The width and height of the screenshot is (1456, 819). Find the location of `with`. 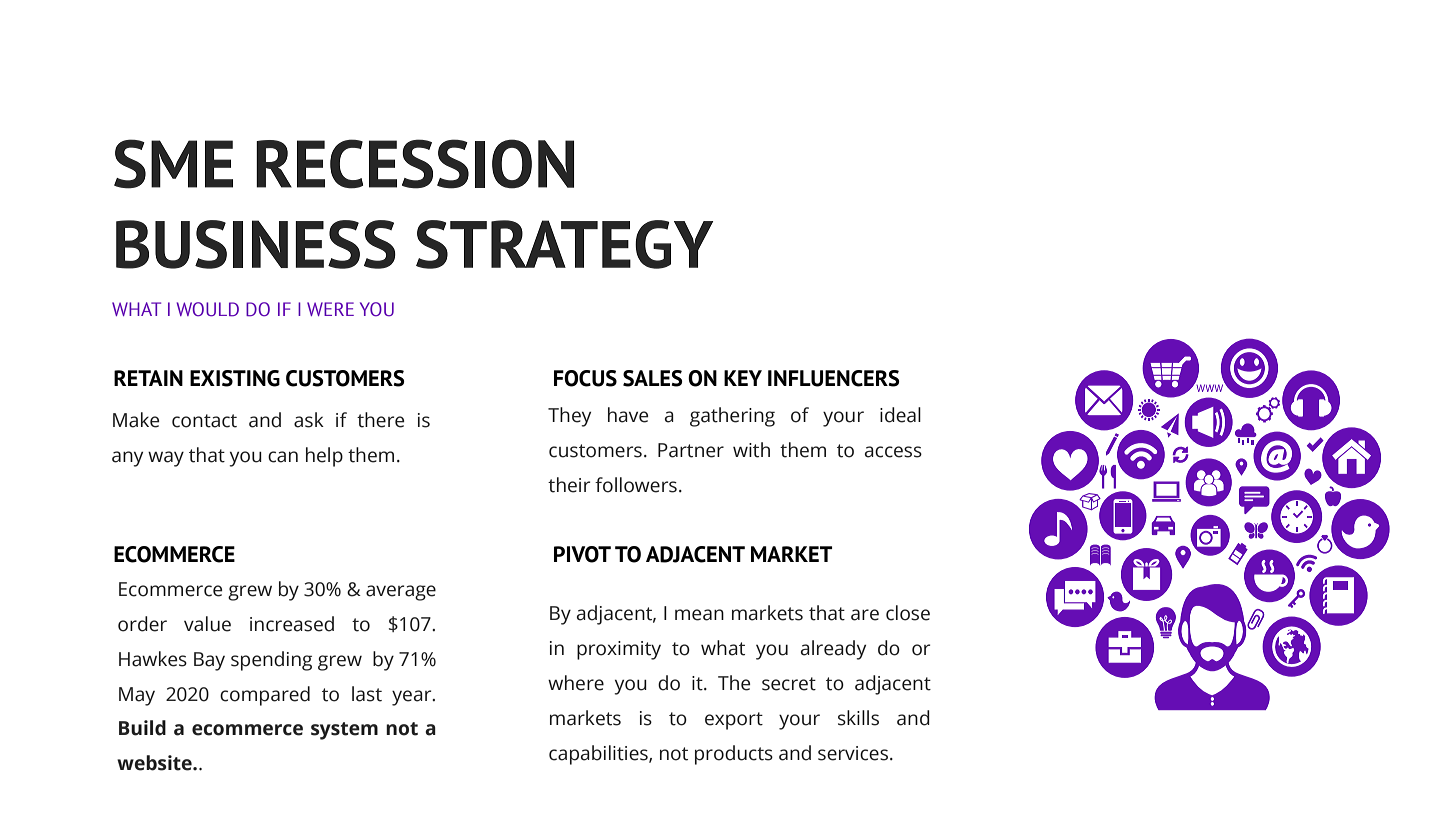

with is located at coordinates (751, 450).
